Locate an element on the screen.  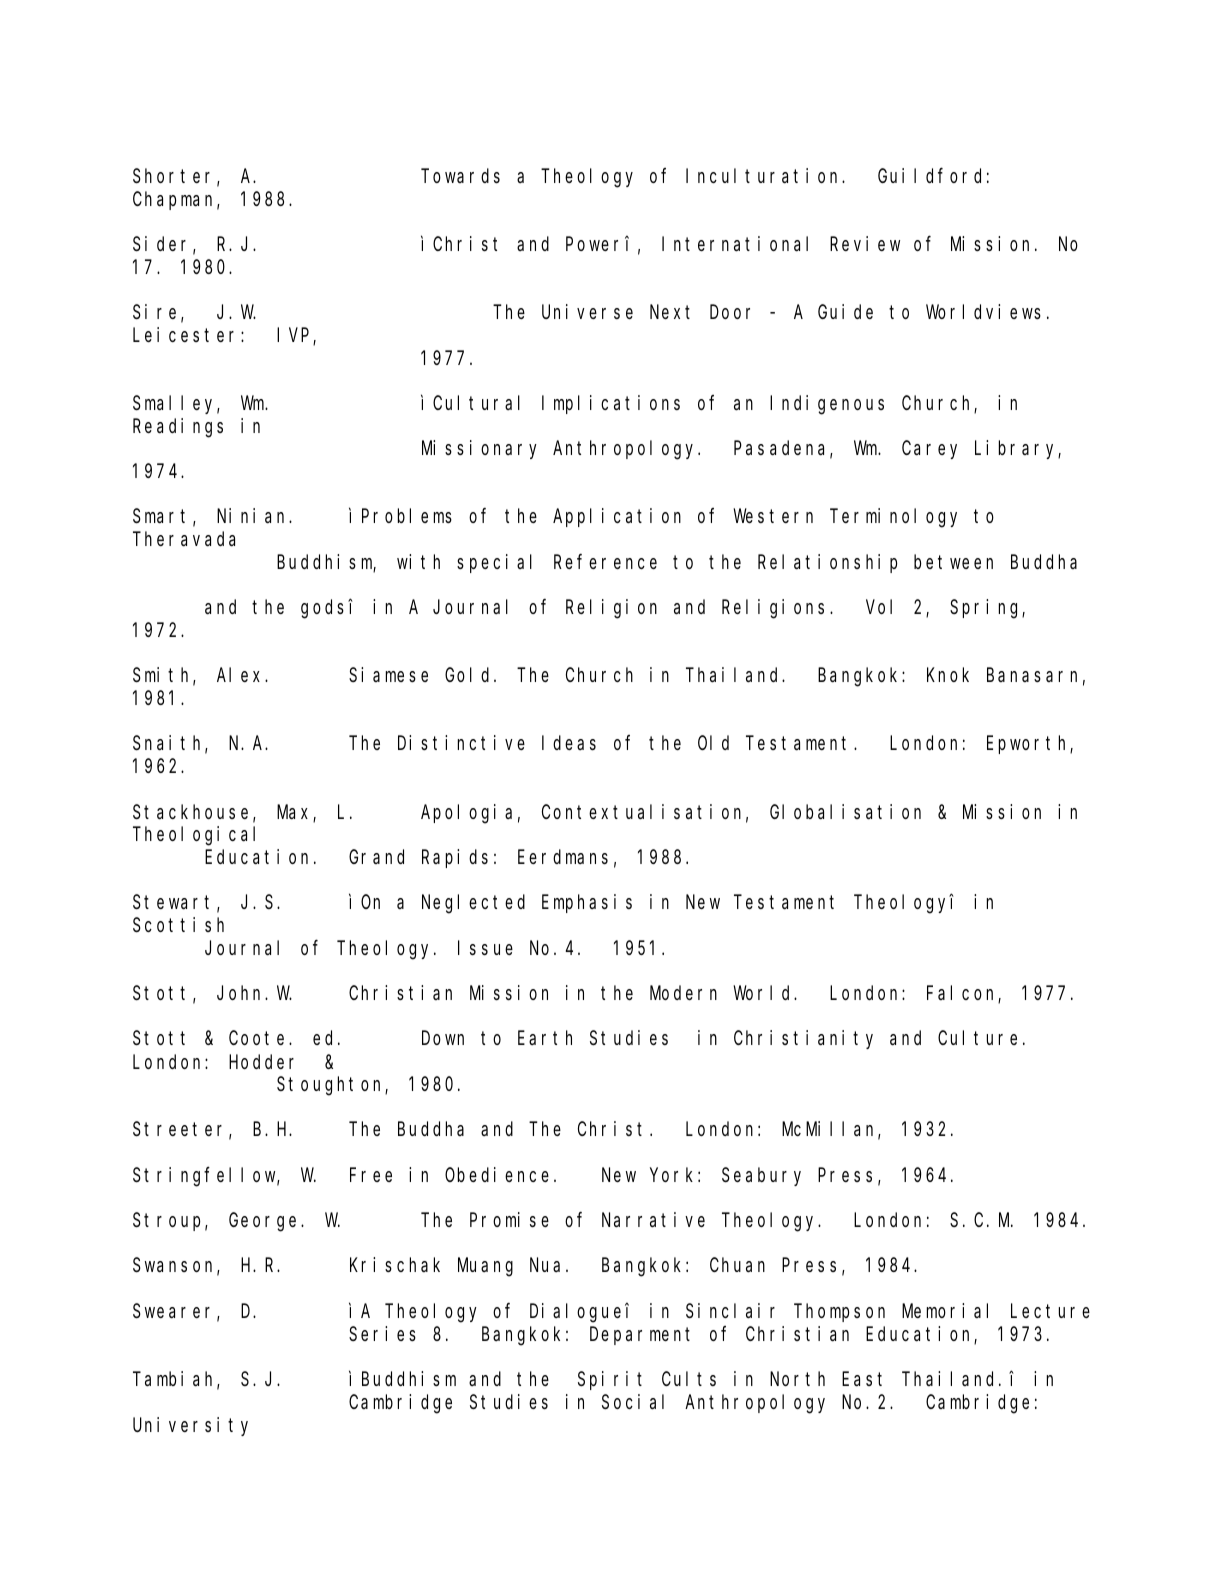
Rapids is located at coordinates (455, 858).
